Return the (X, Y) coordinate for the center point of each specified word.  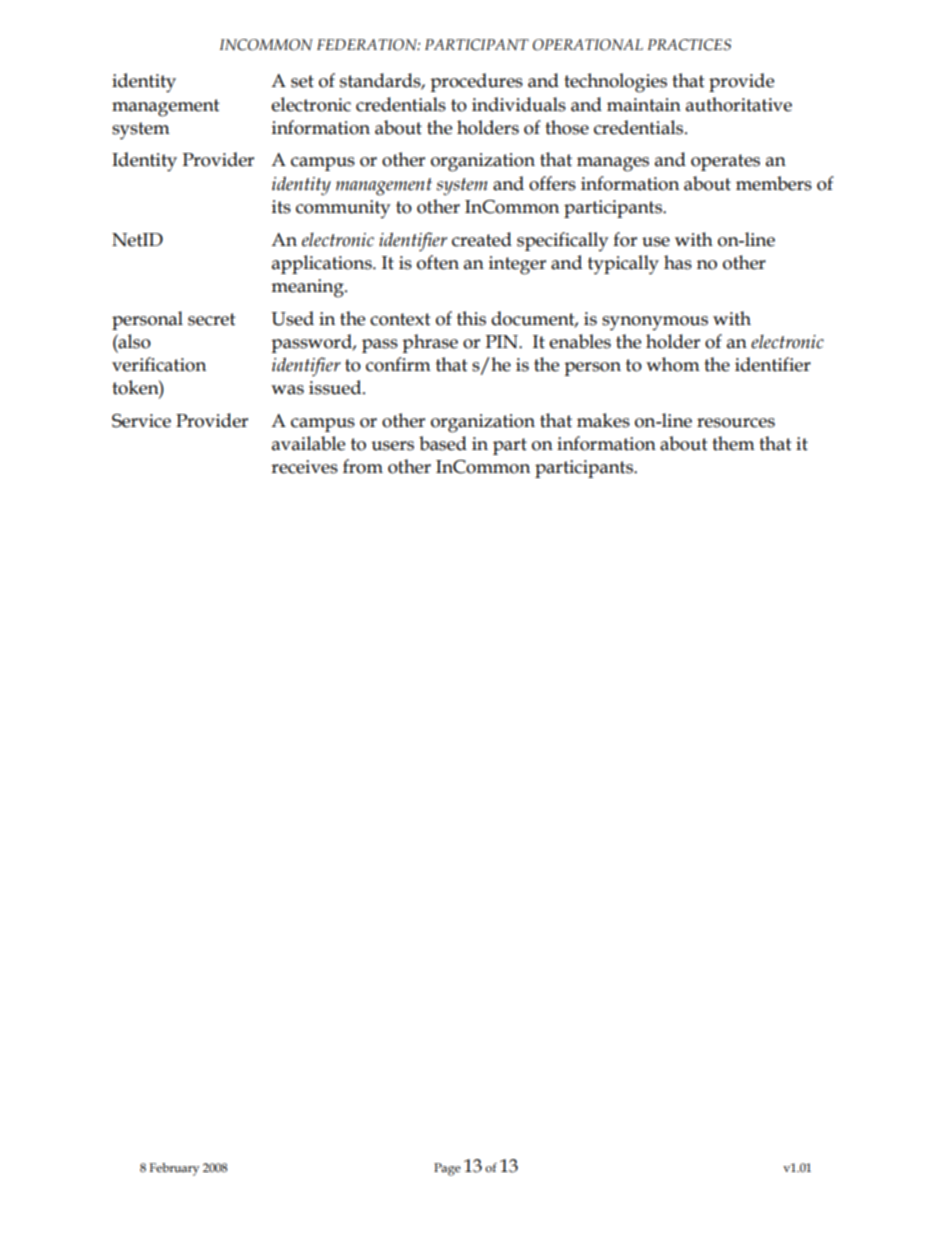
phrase (430, 343)
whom (673, 364)
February (174, 1169)
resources (736, 423)
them (733, 443)
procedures (476, 82)
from (363, 466)
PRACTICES (689, 45)
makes (603, 420)
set (302, 81)
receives (304, 467)
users (392, 446)
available (308, 443)
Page (447, 1169)
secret (212, 319)
